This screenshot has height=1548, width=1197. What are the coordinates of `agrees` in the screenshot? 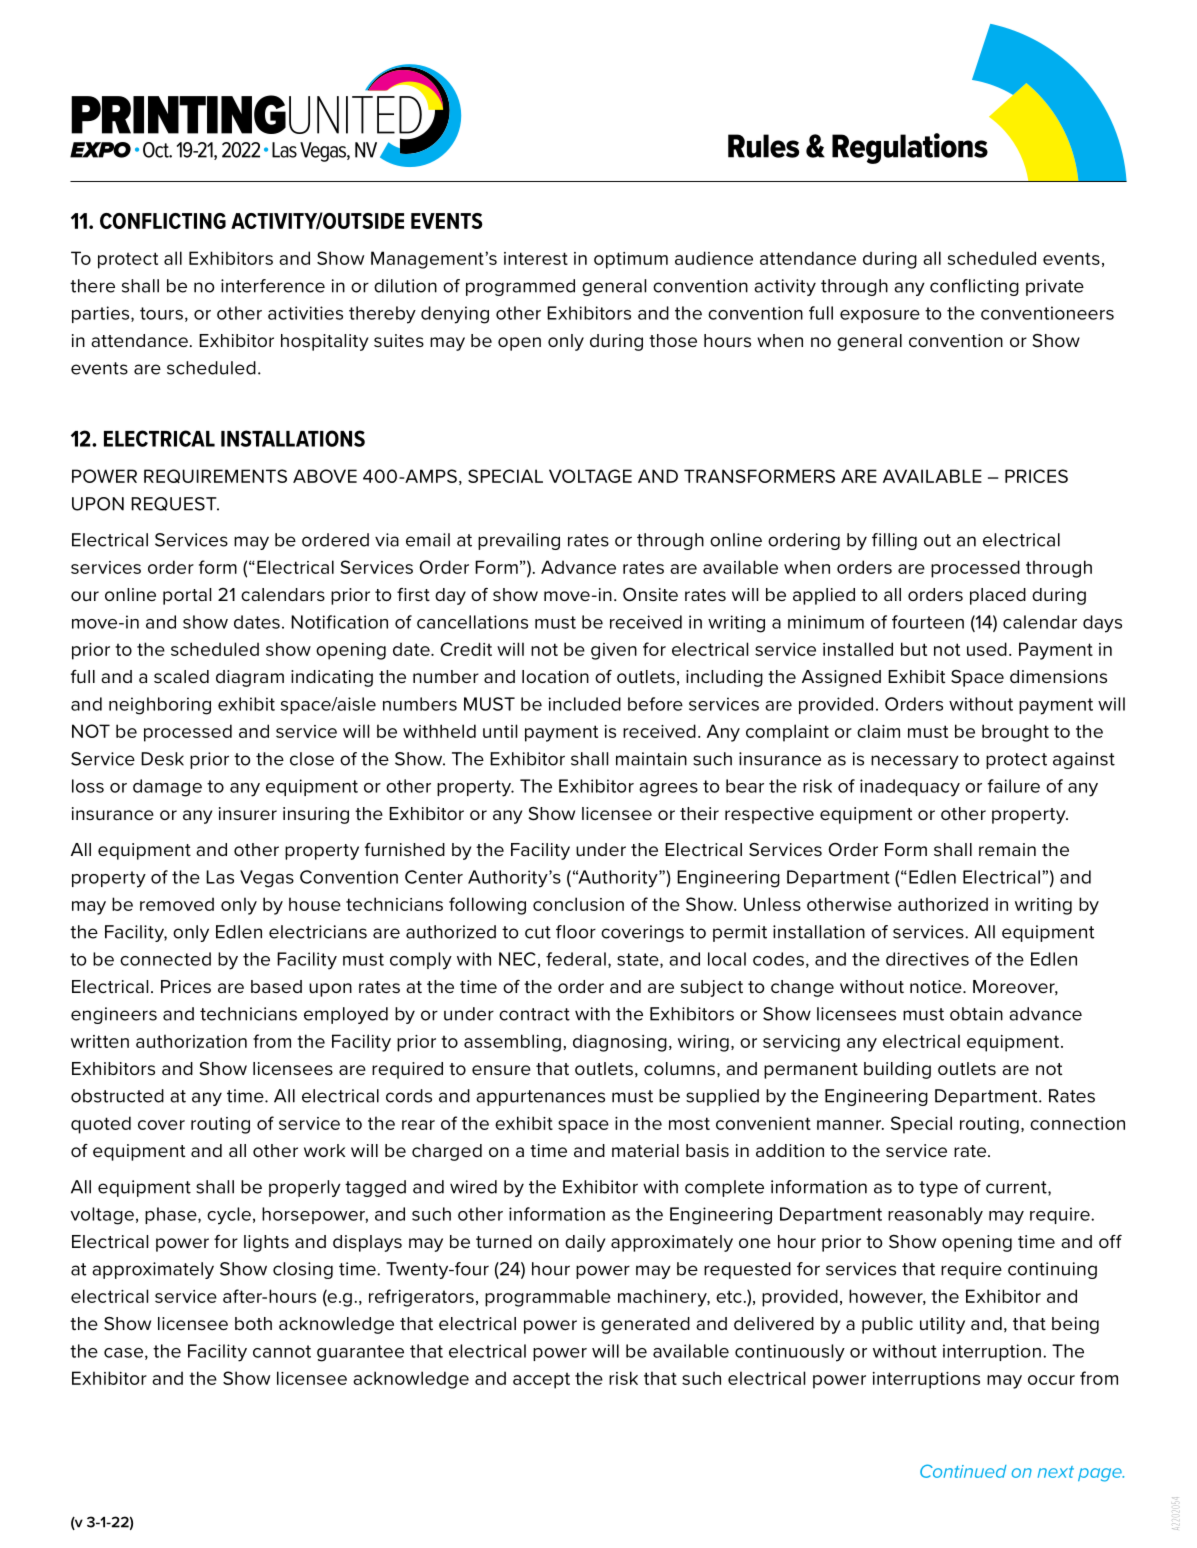 It's located at (668, 790).
